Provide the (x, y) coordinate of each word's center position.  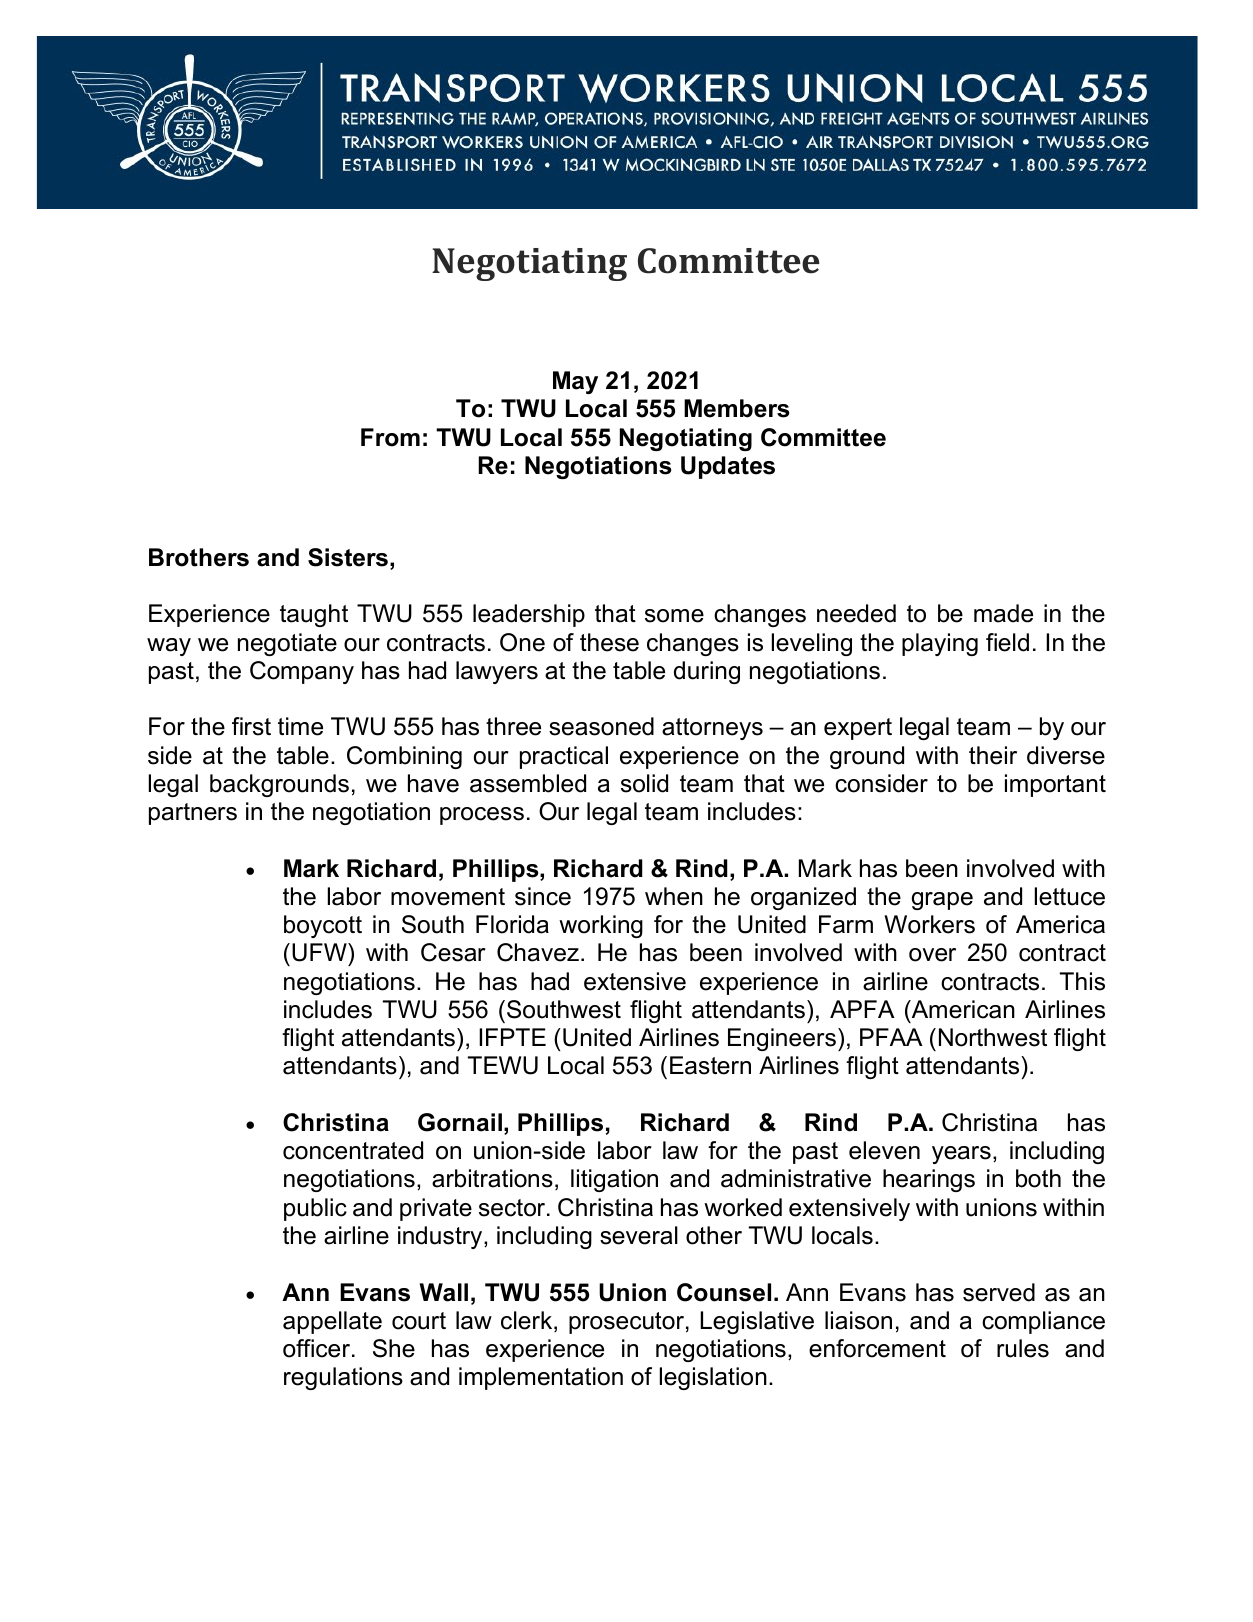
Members (736, 408)
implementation (541, 1378)
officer (316, 1348)
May (575, 382)
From (390, 437)
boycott (323, 926)
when (674, 896)
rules (1023, 1348)
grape (942, 901)
